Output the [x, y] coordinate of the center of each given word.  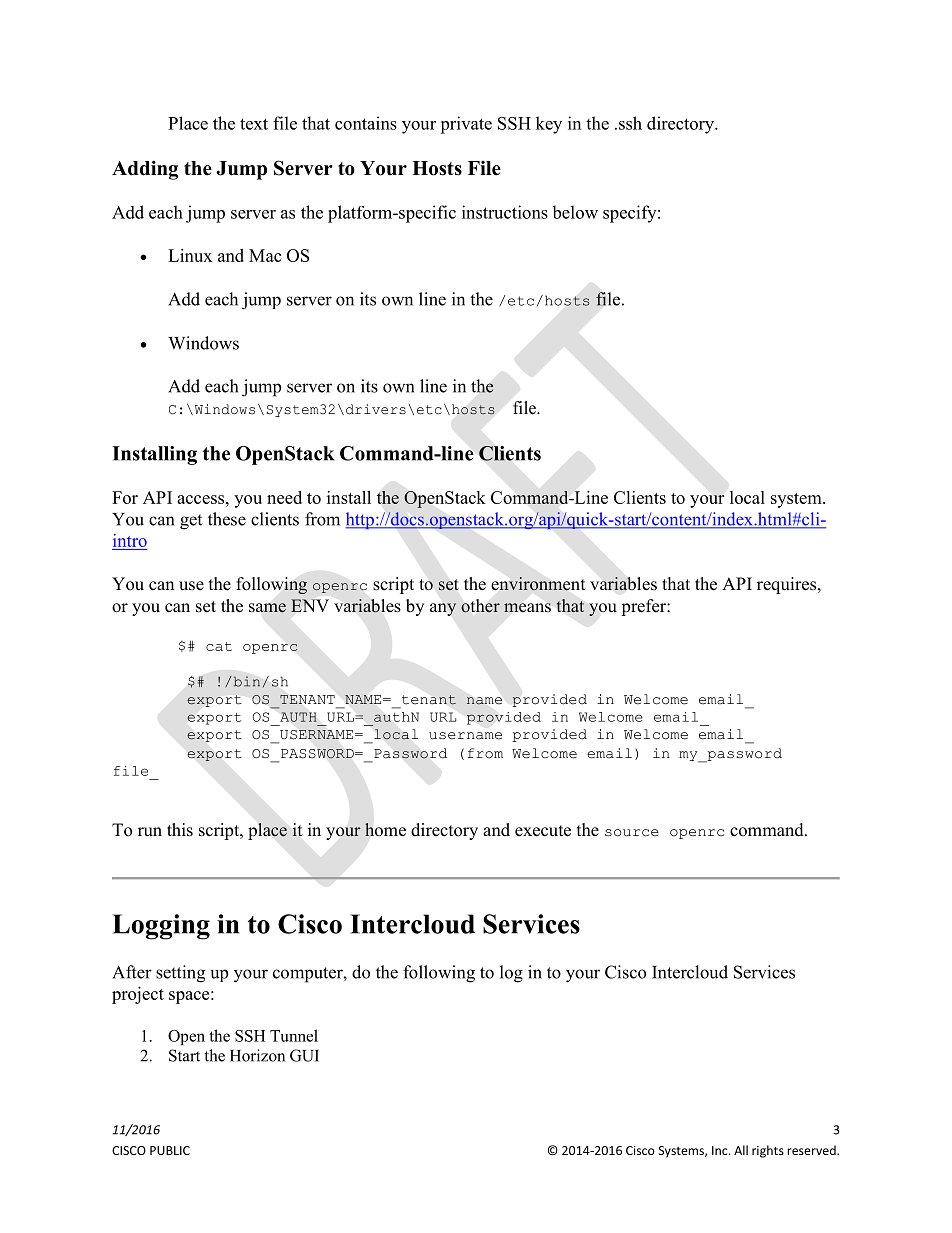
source [632, 833]
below [575, 212]
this [180, 830]
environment [538, 583]
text [254, 124]
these [227, 519]
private [466, 125]
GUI [304, 1055]
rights [768, 1151]
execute [543, 831]
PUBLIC [170, 1150]
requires [786, 585]
